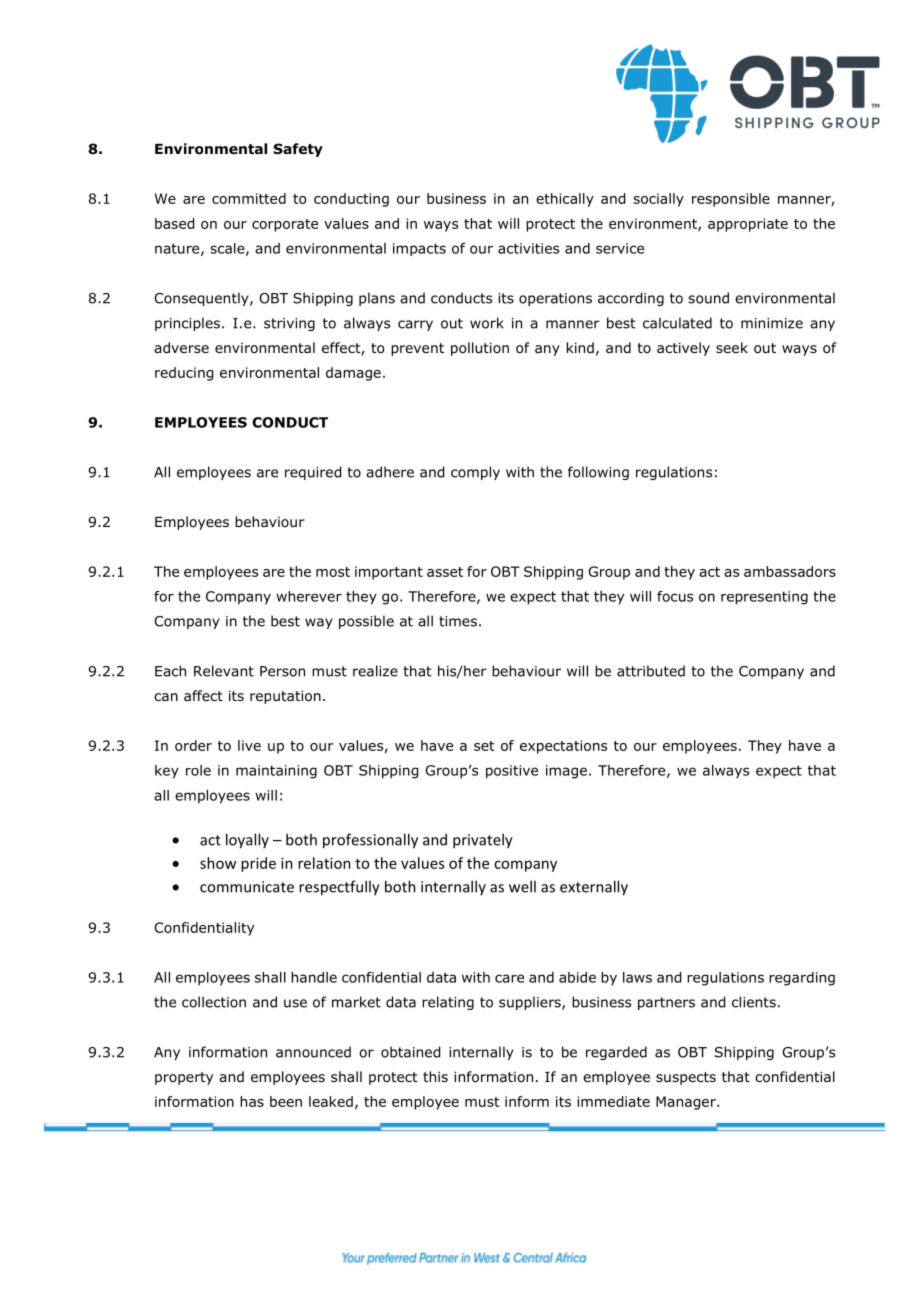  What do you see at coordinates (731, 200) in the image?
I see `responsible` at bounding box center [731, 200].
